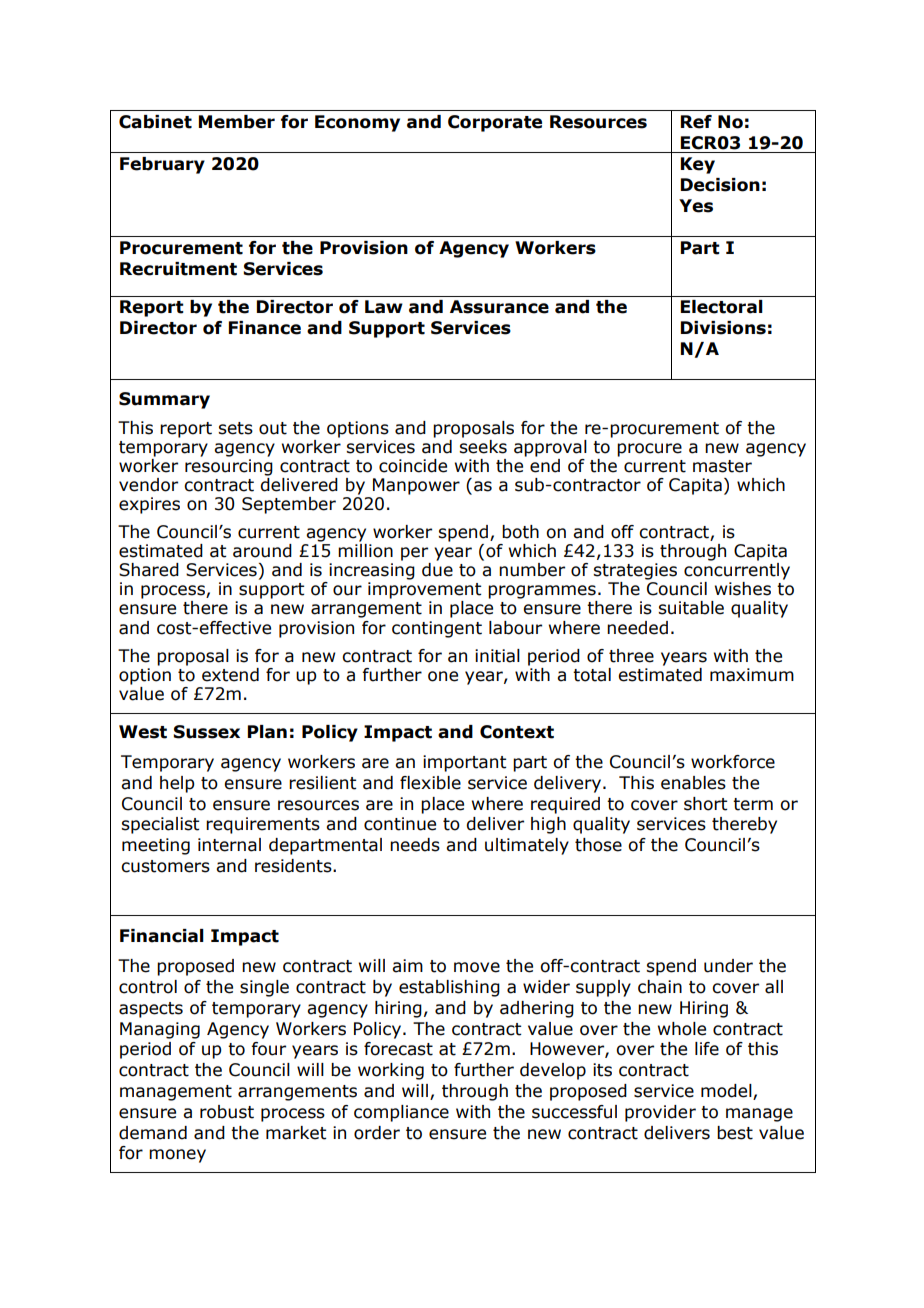 The width and height of the image is (924, 1308). What do you see at coordinates (265, 328) in the image?
I see `Finance` at bounding box center [265, 328].
